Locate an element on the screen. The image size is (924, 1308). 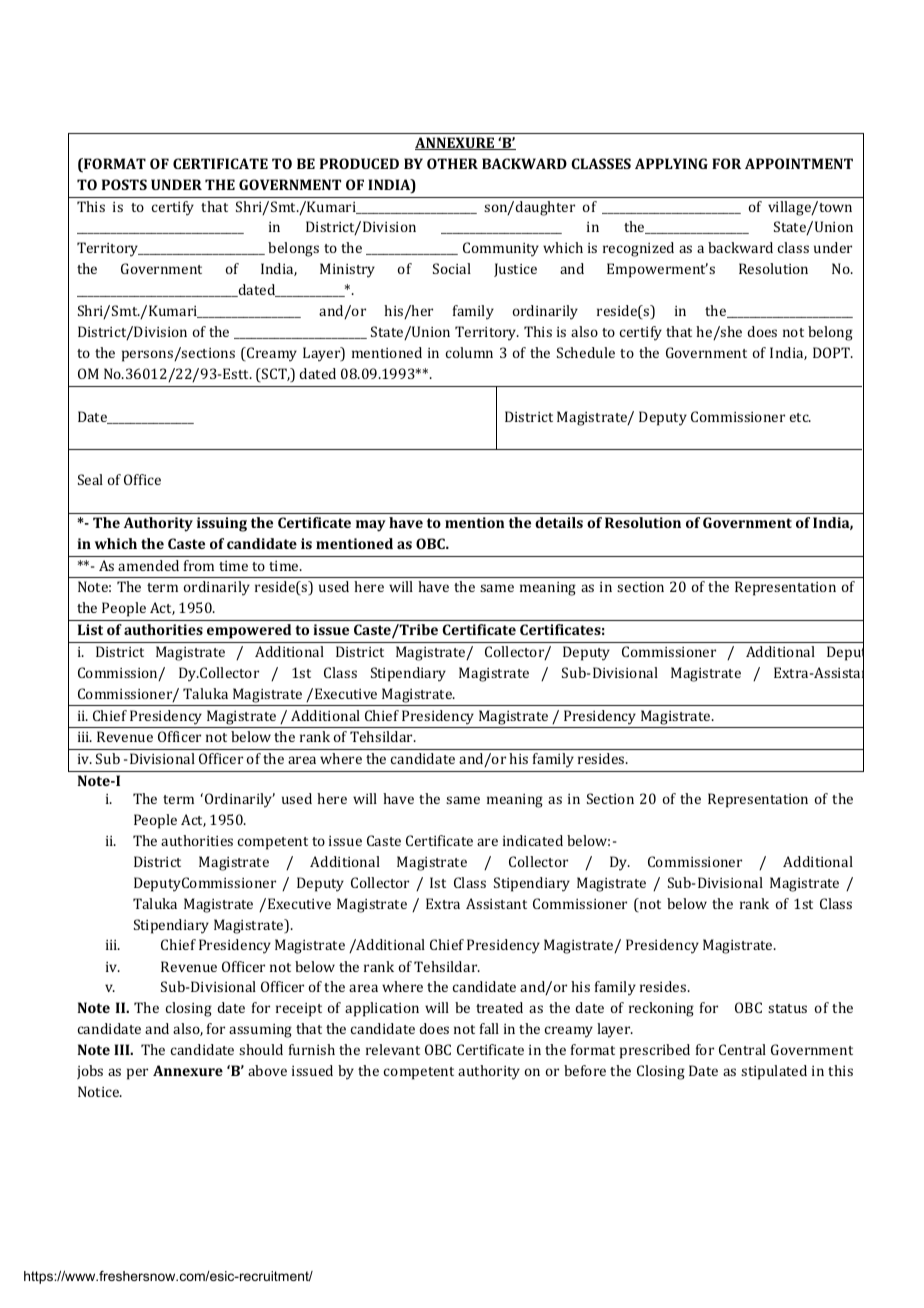
may is located at coordinates (371, 526).
